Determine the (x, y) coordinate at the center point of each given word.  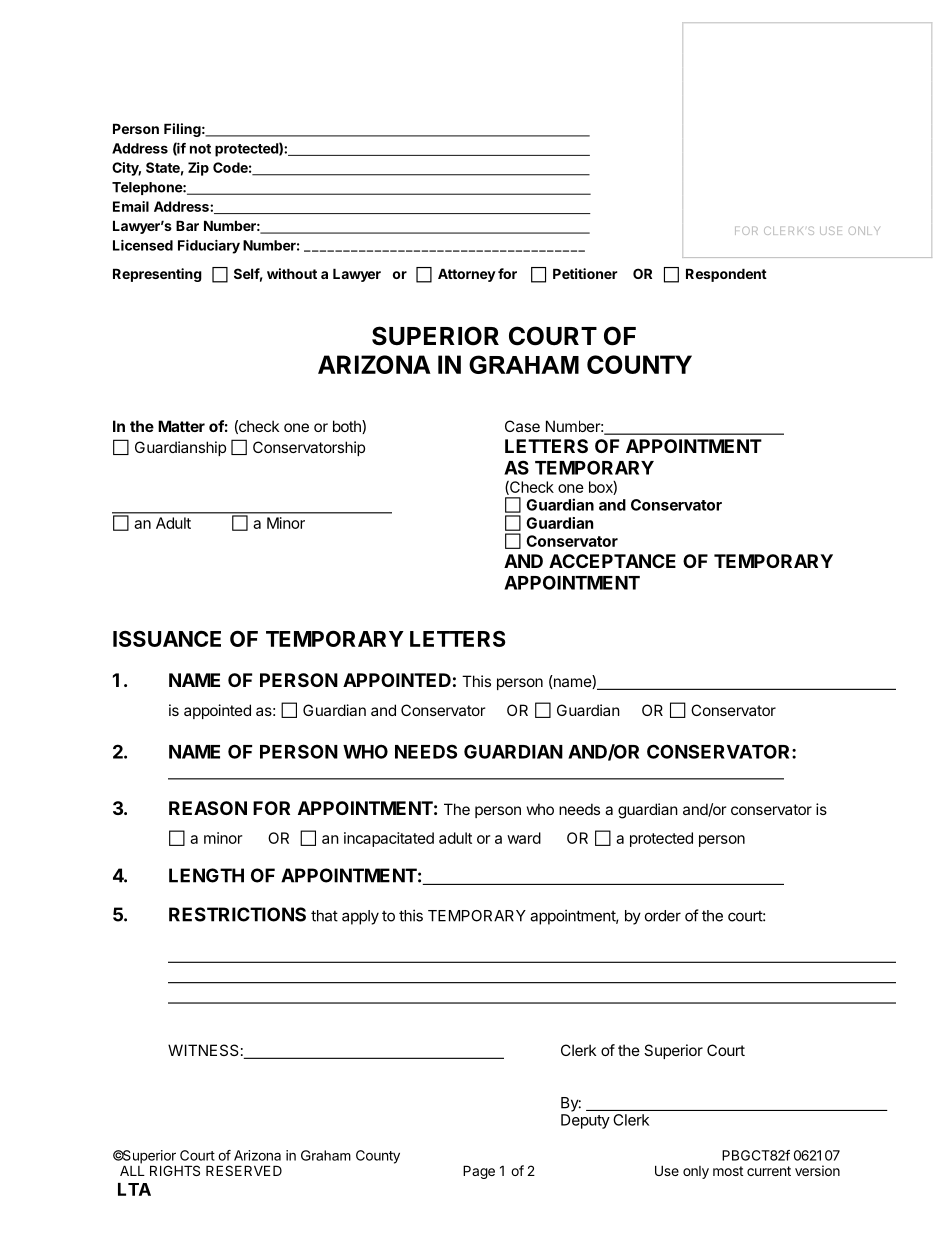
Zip (198, 169)
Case (522, 426)
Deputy (585, 1121)
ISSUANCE (167, 638)
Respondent (726, 275)
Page (479, 1172)
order (663, 916)
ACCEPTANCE (612, 561)
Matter (181, 426)
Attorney (467, 275)
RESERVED (244, 1170)
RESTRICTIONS (237, 914)
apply (360, 917)
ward (524, 838)
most (728, 1171)
